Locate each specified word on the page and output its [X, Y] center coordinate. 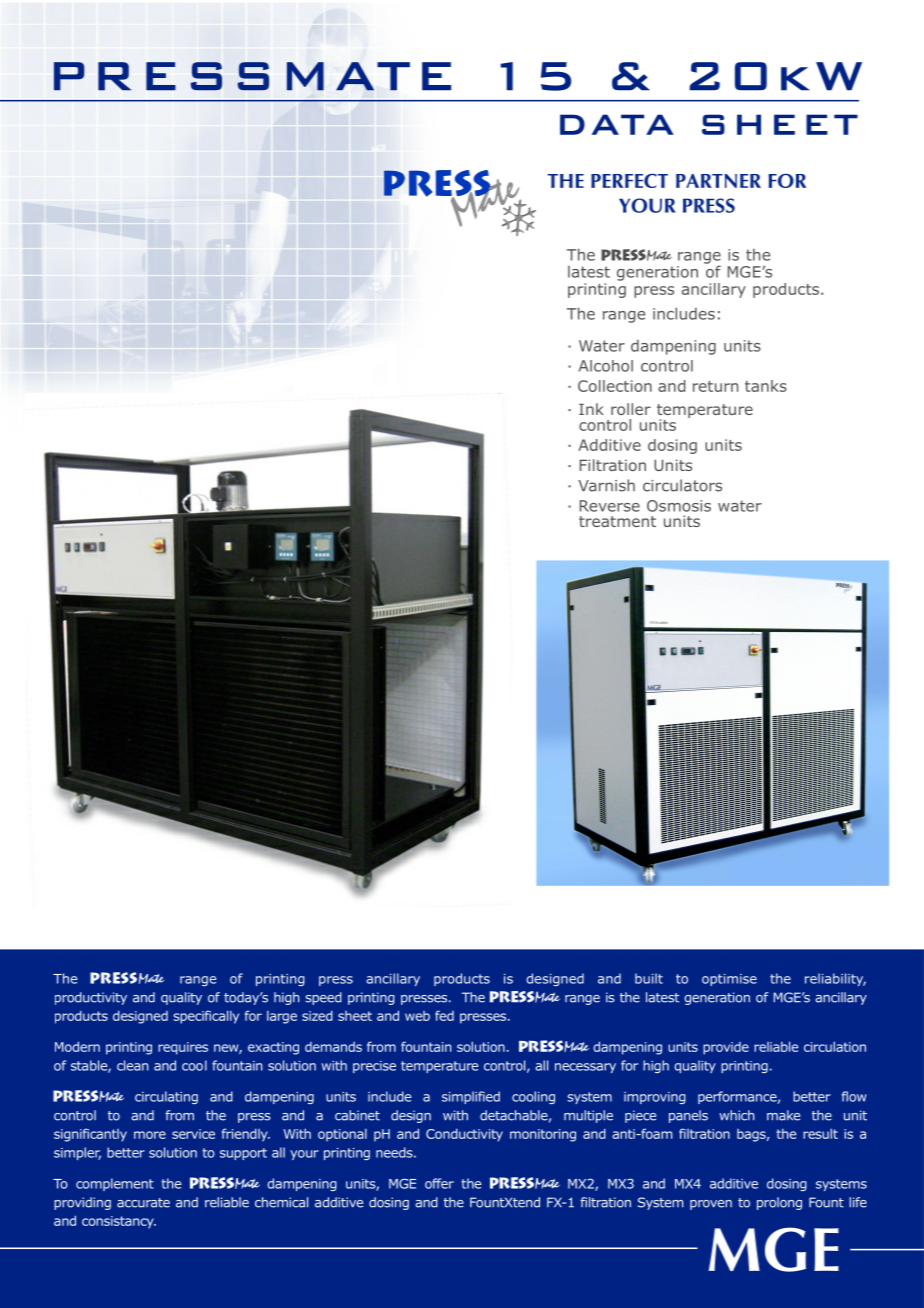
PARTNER [718, 181]
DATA [617, 124]
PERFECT [629, 181]
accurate [143, 1203]
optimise [729, 980]
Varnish [606, 485]
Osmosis [679, 506]
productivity [91, 998]
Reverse [610, 506]
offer [439, 1183]
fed [444, 1015]
